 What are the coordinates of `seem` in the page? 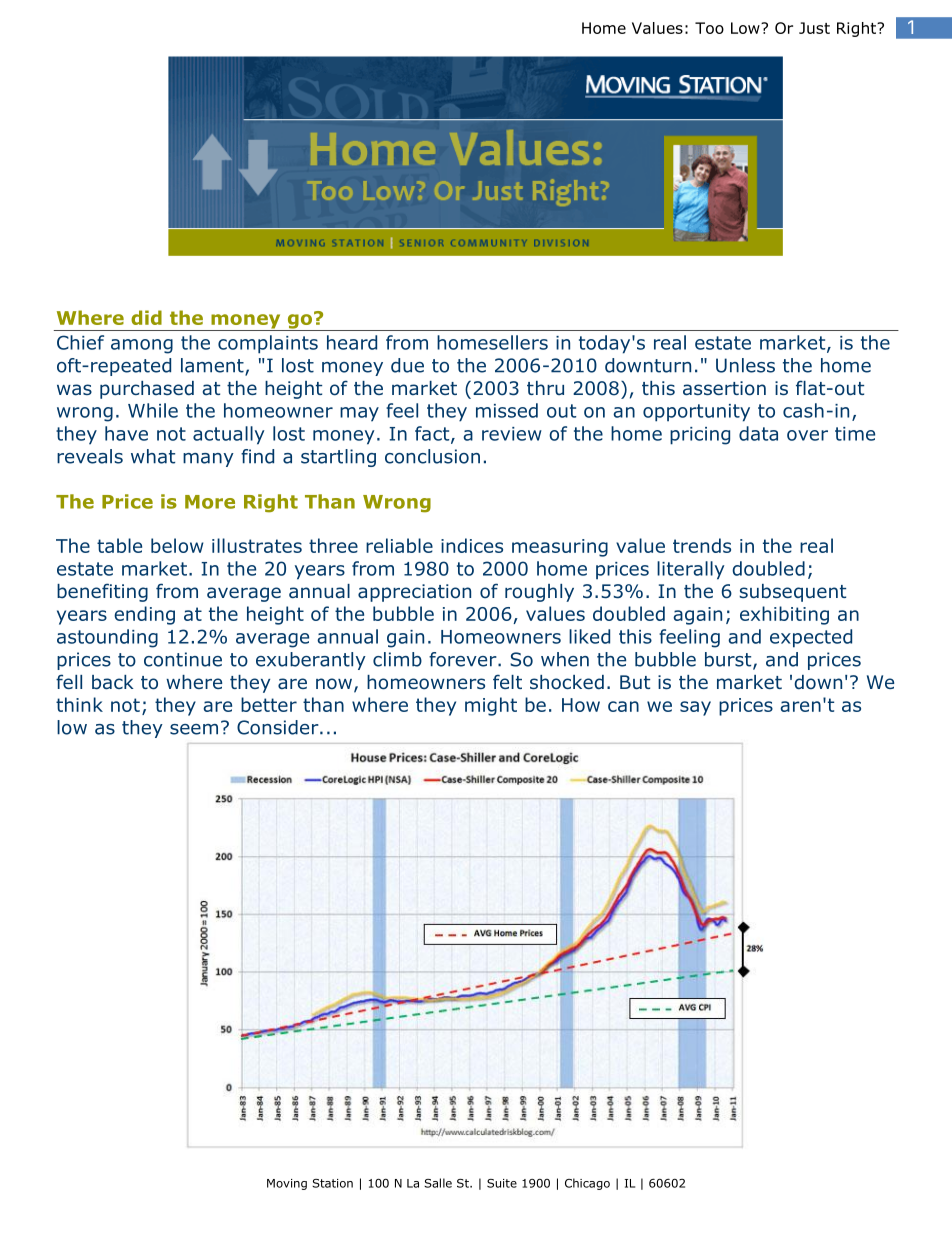 It's located at (194, 729).
